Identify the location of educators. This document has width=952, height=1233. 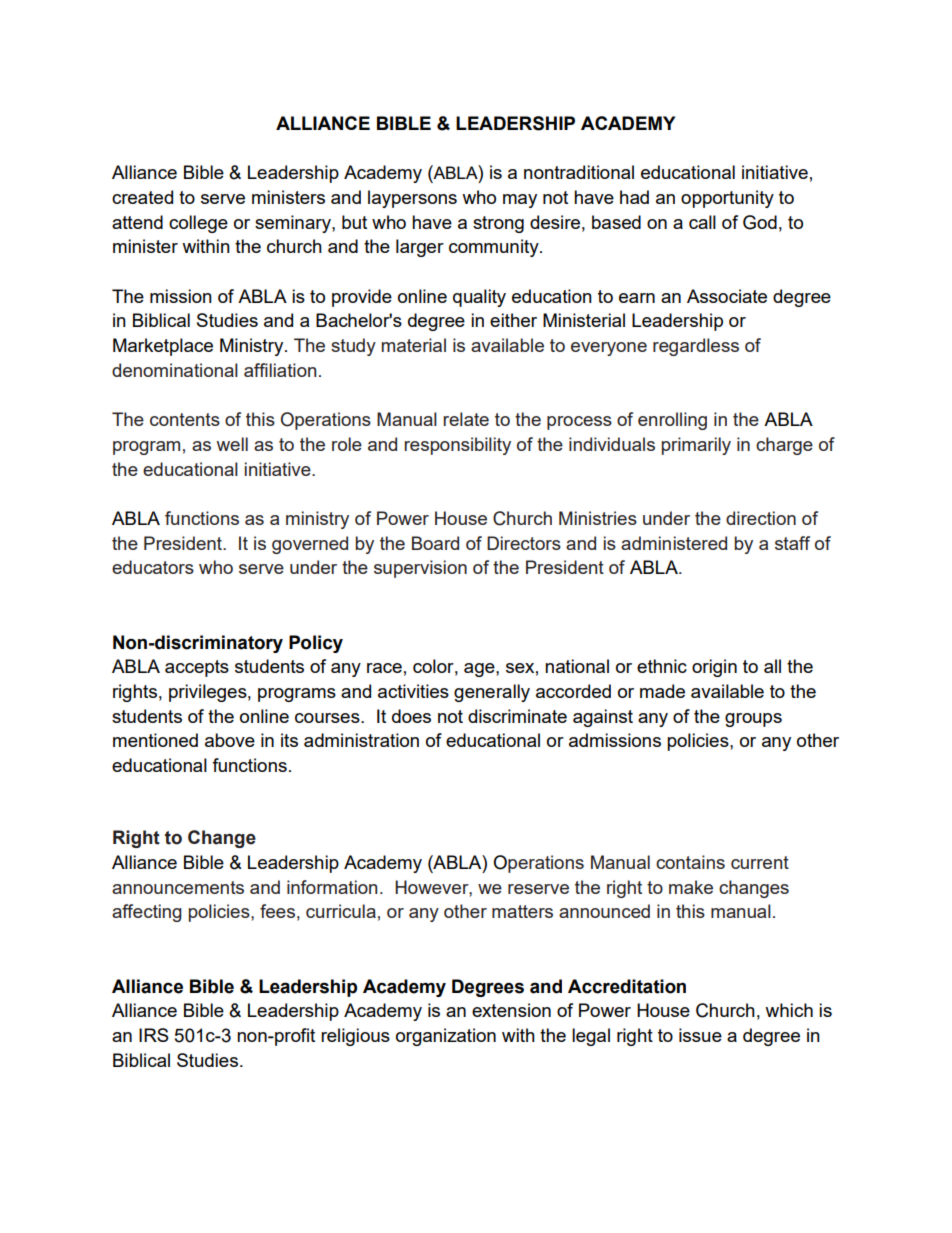
(153, 567).
